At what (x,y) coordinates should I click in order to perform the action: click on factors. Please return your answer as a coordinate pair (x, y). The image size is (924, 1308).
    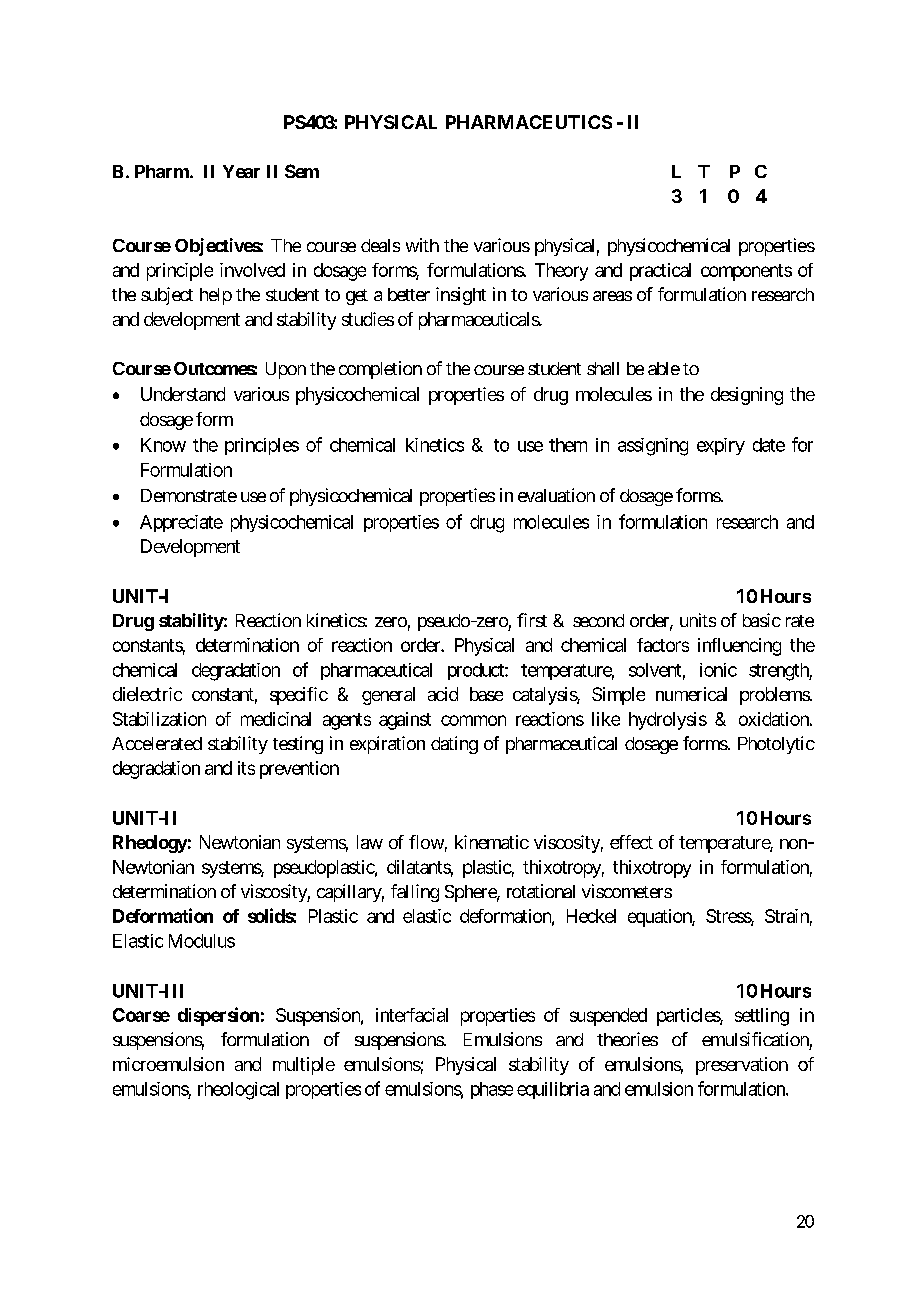
    Looking at the image, I should click on (663, 645).
